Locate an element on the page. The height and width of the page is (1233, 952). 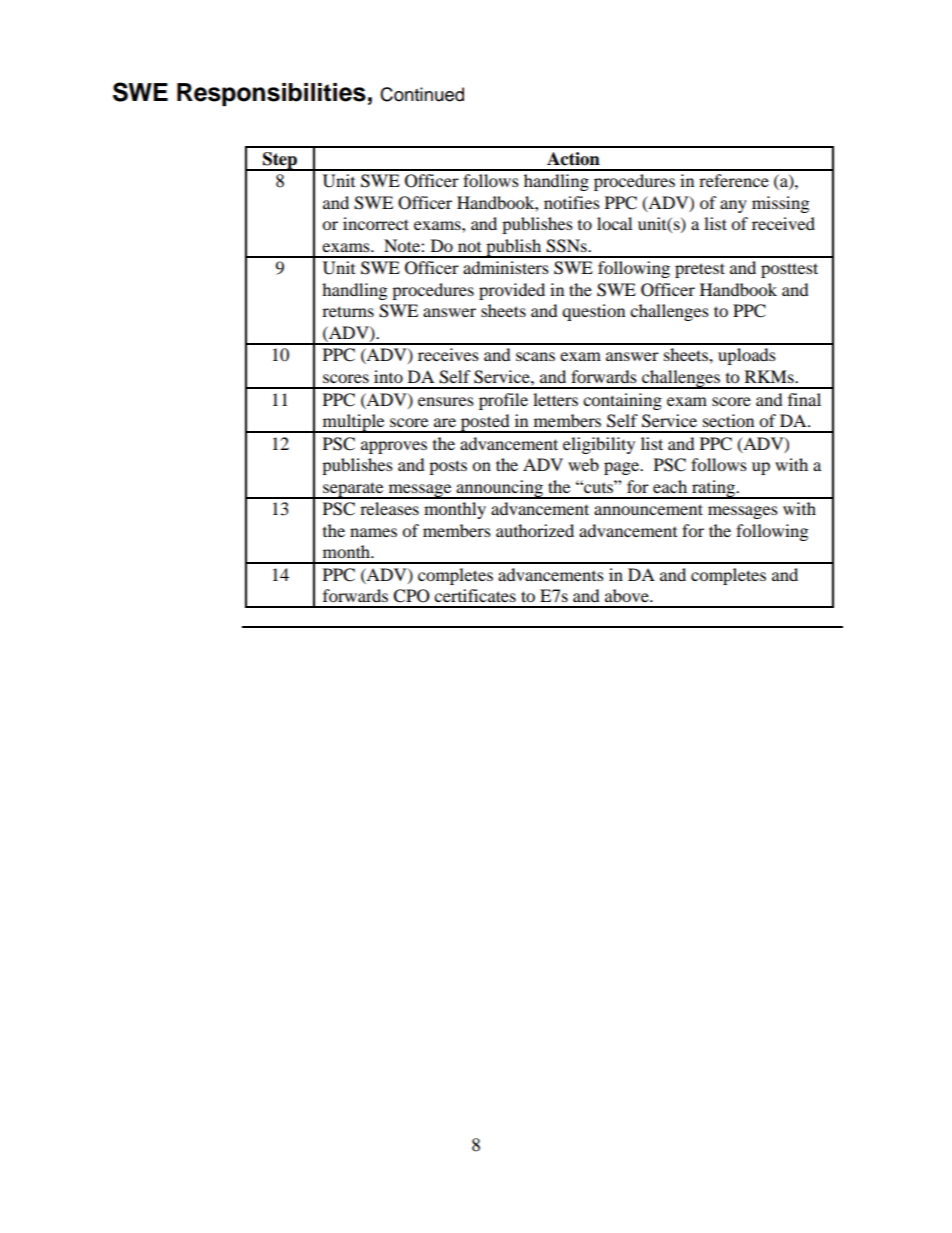
Continued is located at coordinates (422, 94).
